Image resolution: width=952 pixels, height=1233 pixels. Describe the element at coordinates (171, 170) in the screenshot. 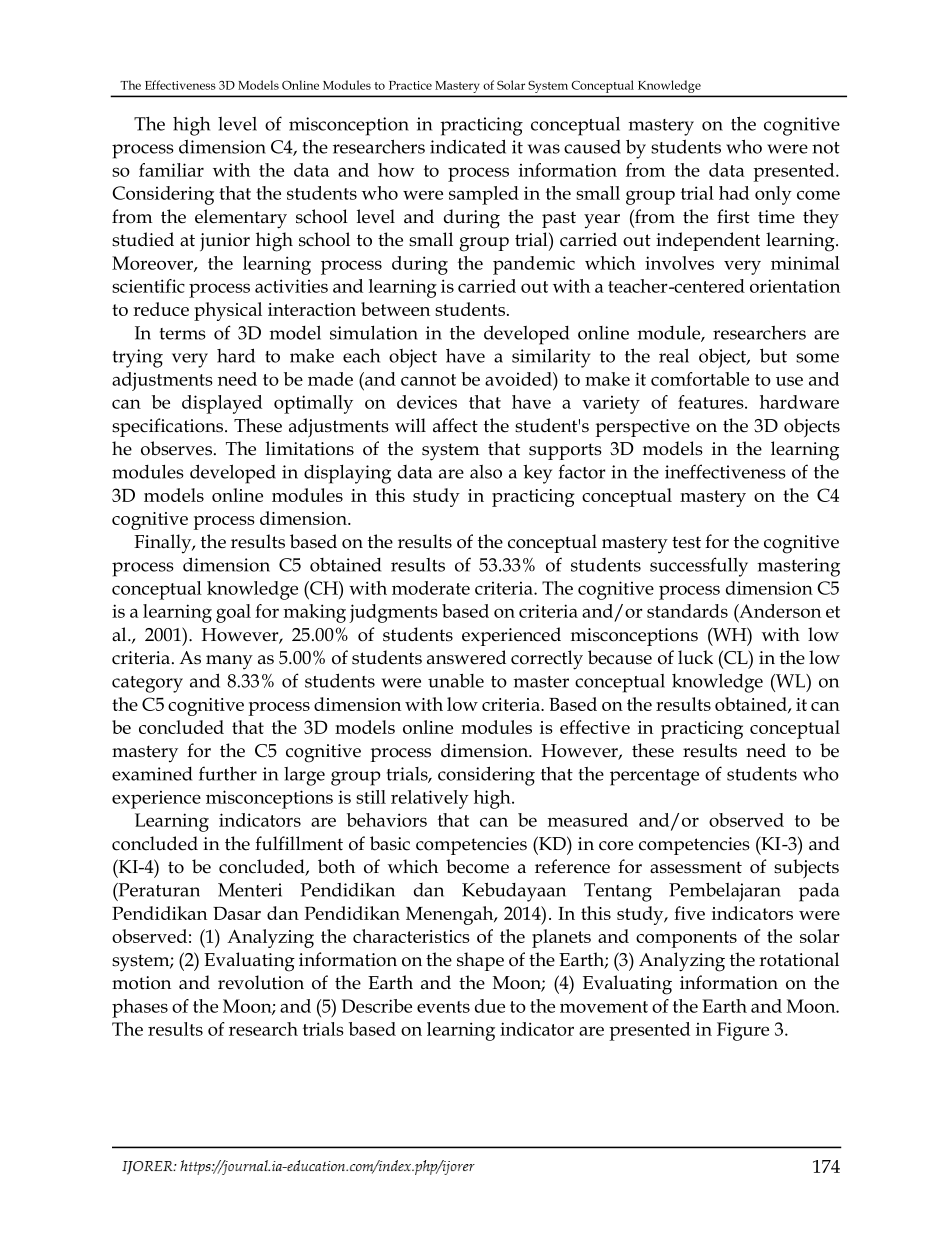

I see `familiar` at that location.
